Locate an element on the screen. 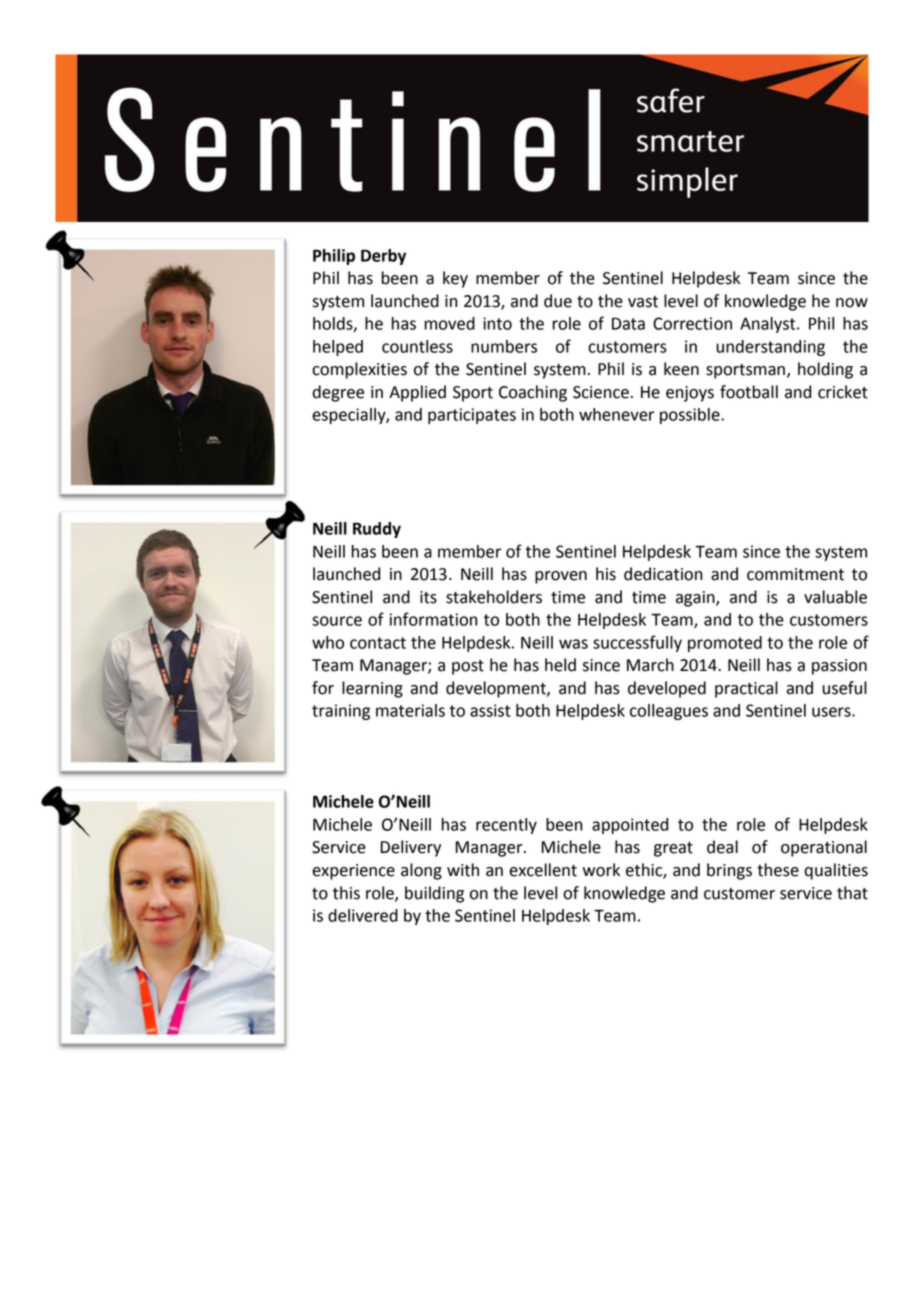 The image size is (924, 1308). due is located at coordinates (558, 301).
